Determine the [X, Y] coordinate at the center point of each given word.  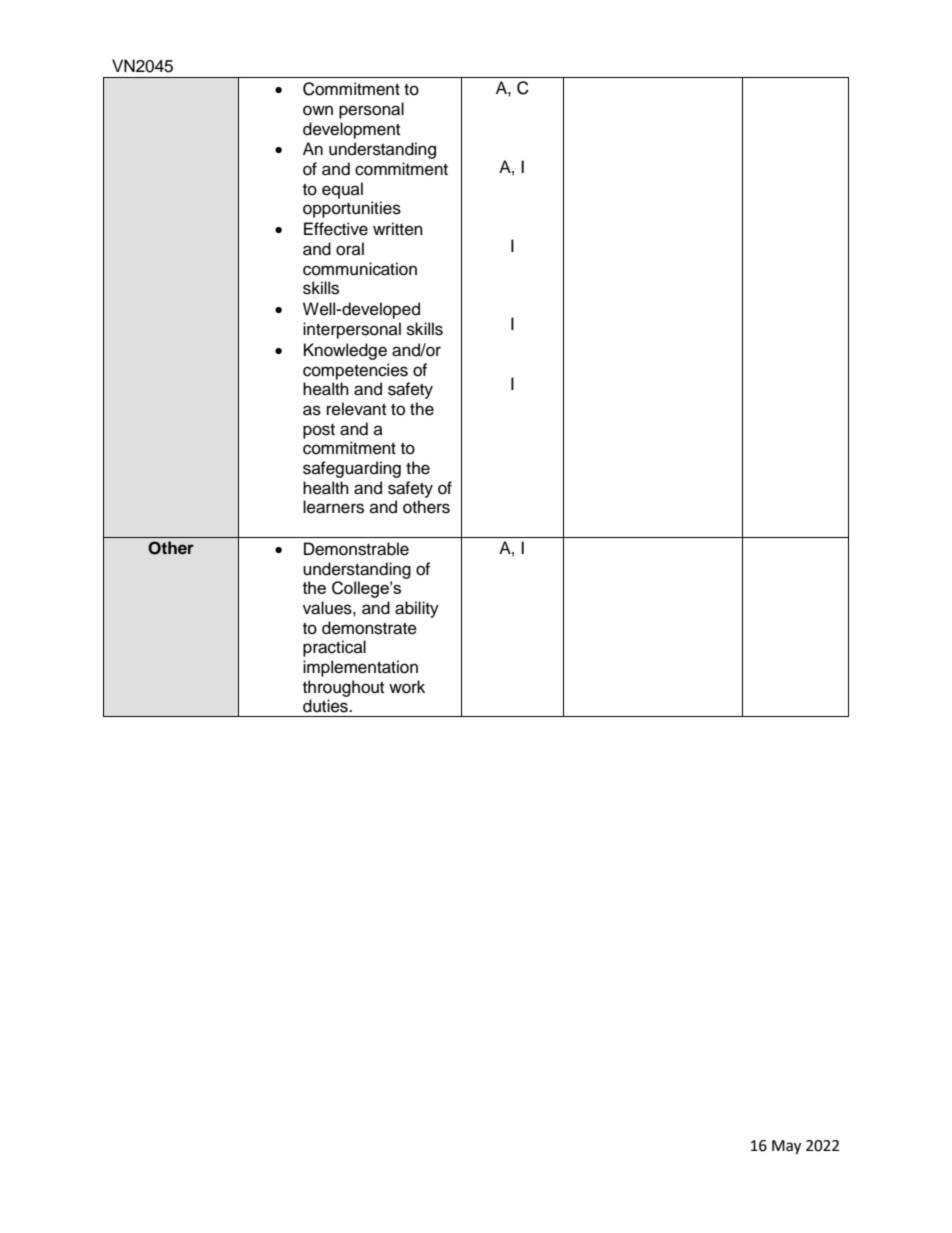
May [786, 1147]
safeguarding [352, 469]
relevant [356, 409]
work [407, 687]
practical [334, 648]
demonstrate [369, 628]
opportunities [352, 209]
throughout [343, 688]
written [398, 229]
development [351, 130]
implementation [360, 668]
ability [417, 609]
